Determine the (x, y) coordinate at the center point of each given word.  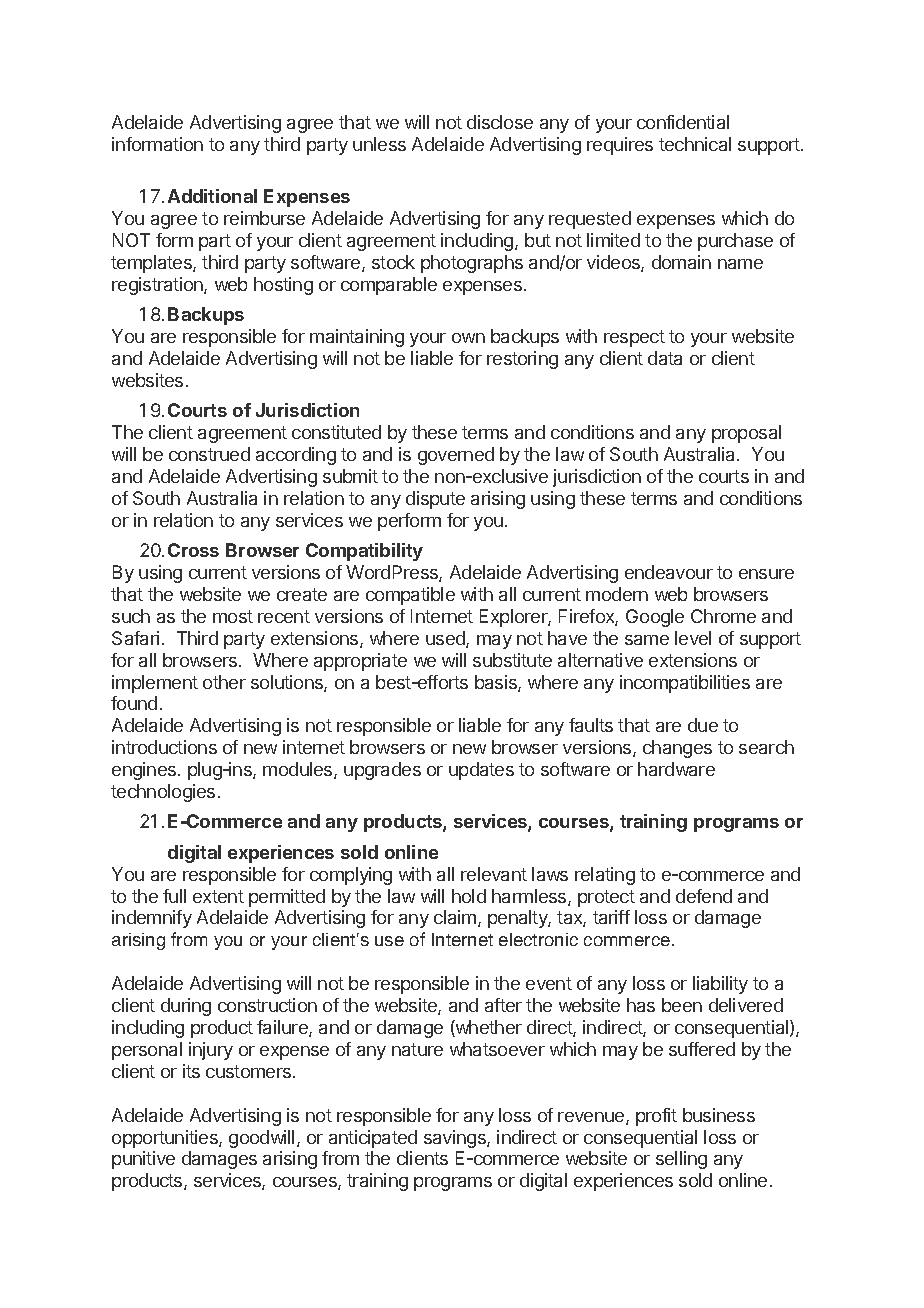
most (233, 616)
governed (456, 456)
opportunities (166, 1139)
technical (695, 144)
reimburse (264, 218)
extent (218, 896)
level (693, 638)
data (665, 358)
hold (469, 896)
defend (704, 896)
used (446, 639)
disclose (500, 122)
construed (209, 454)
